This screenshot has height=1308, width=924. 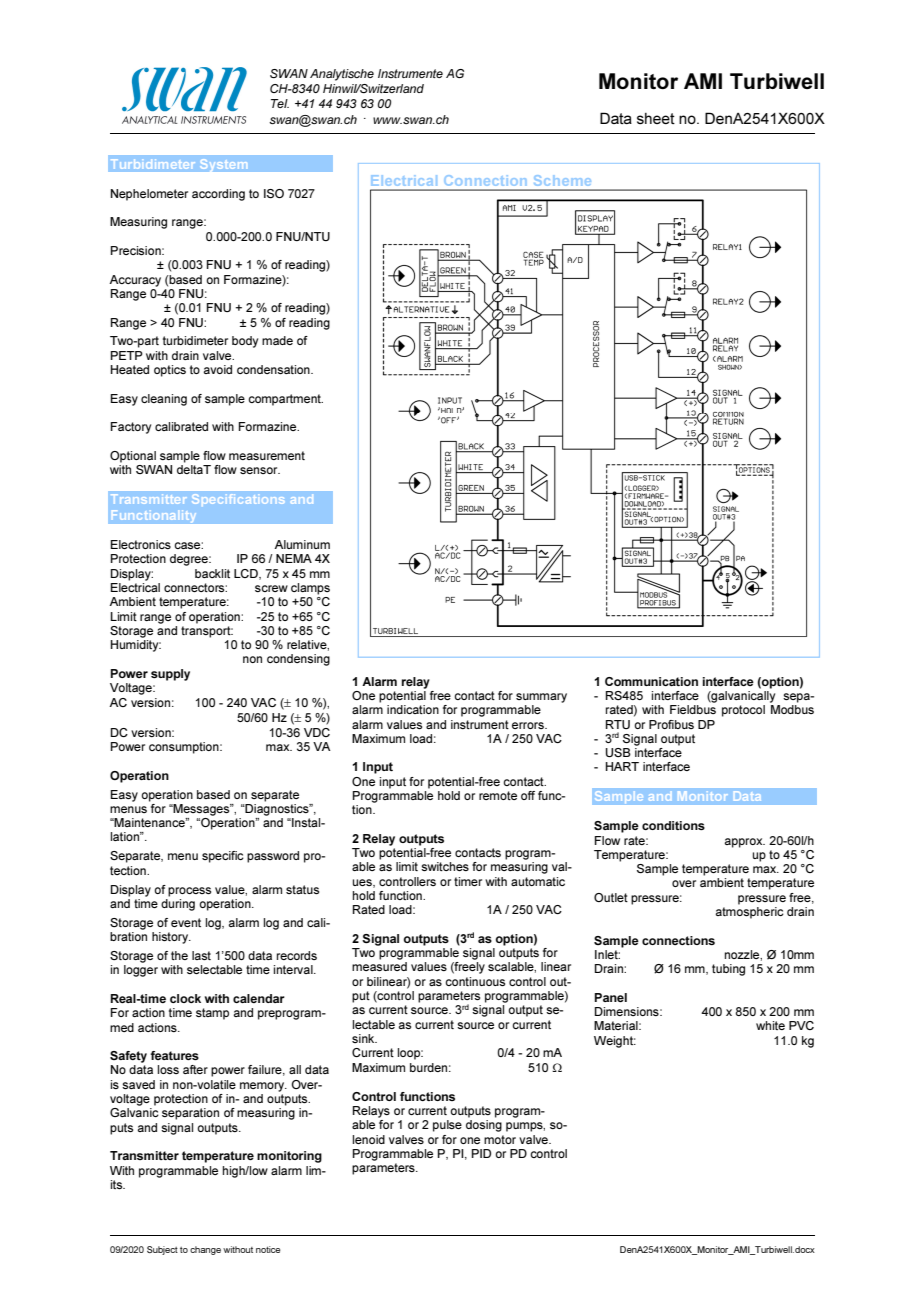 I want to click on according, so click(x=218, y=195).
